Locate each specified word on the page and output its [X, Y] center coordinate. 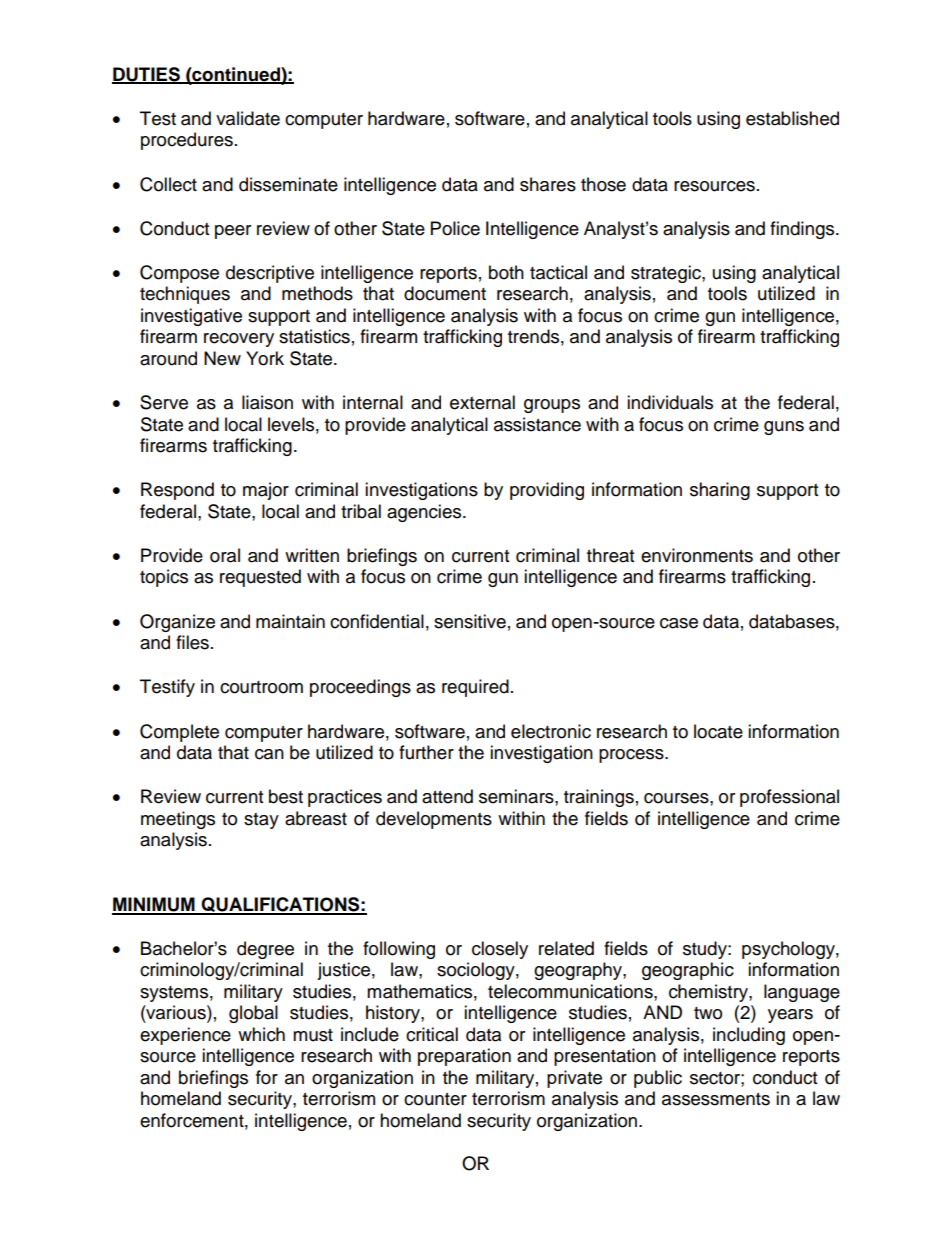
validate [248, 118]
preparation [464, 1057]
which [261, 1034]
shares [548, 184]
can [269, 754]
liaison [267, 402]
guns [784, 428]
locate [718, 731]
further [426, 752]
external [482, 402]
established [792, 118]
